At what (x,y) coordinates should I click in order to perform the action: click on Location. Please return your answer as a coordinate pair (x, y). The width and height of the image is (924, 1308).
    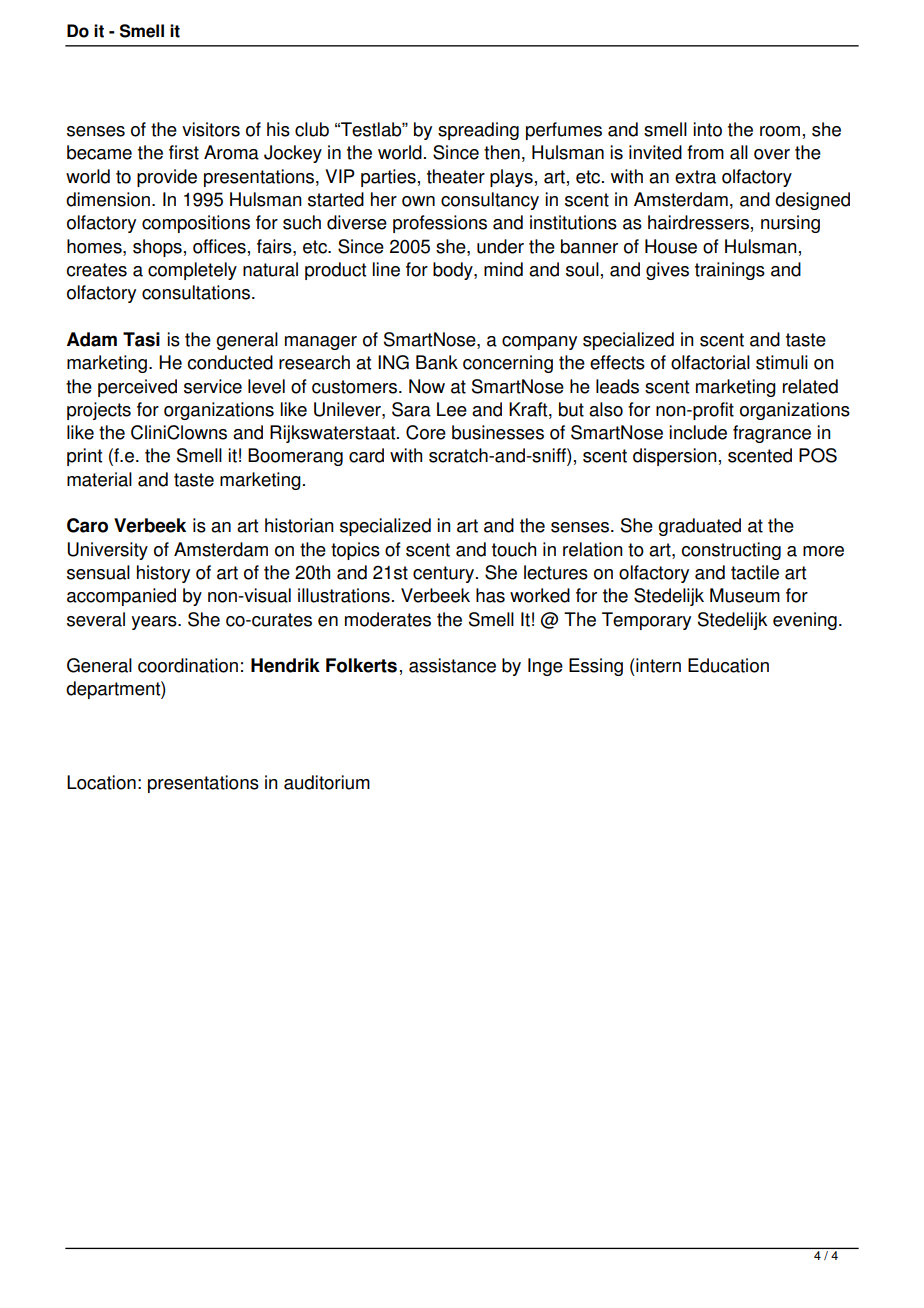
    Looking at the image, I should click on (101, 782).
